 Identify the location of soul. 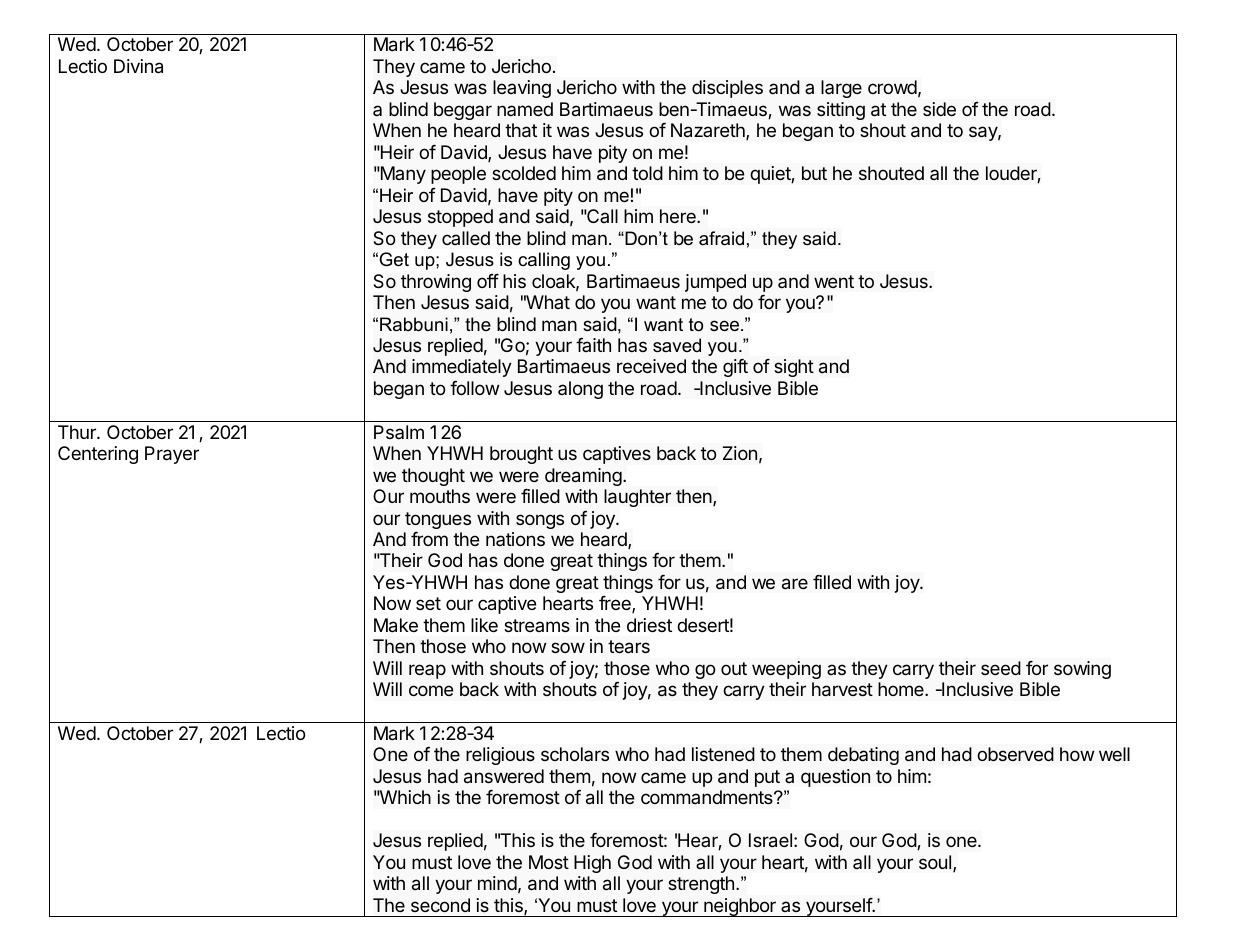
(936, 863).
